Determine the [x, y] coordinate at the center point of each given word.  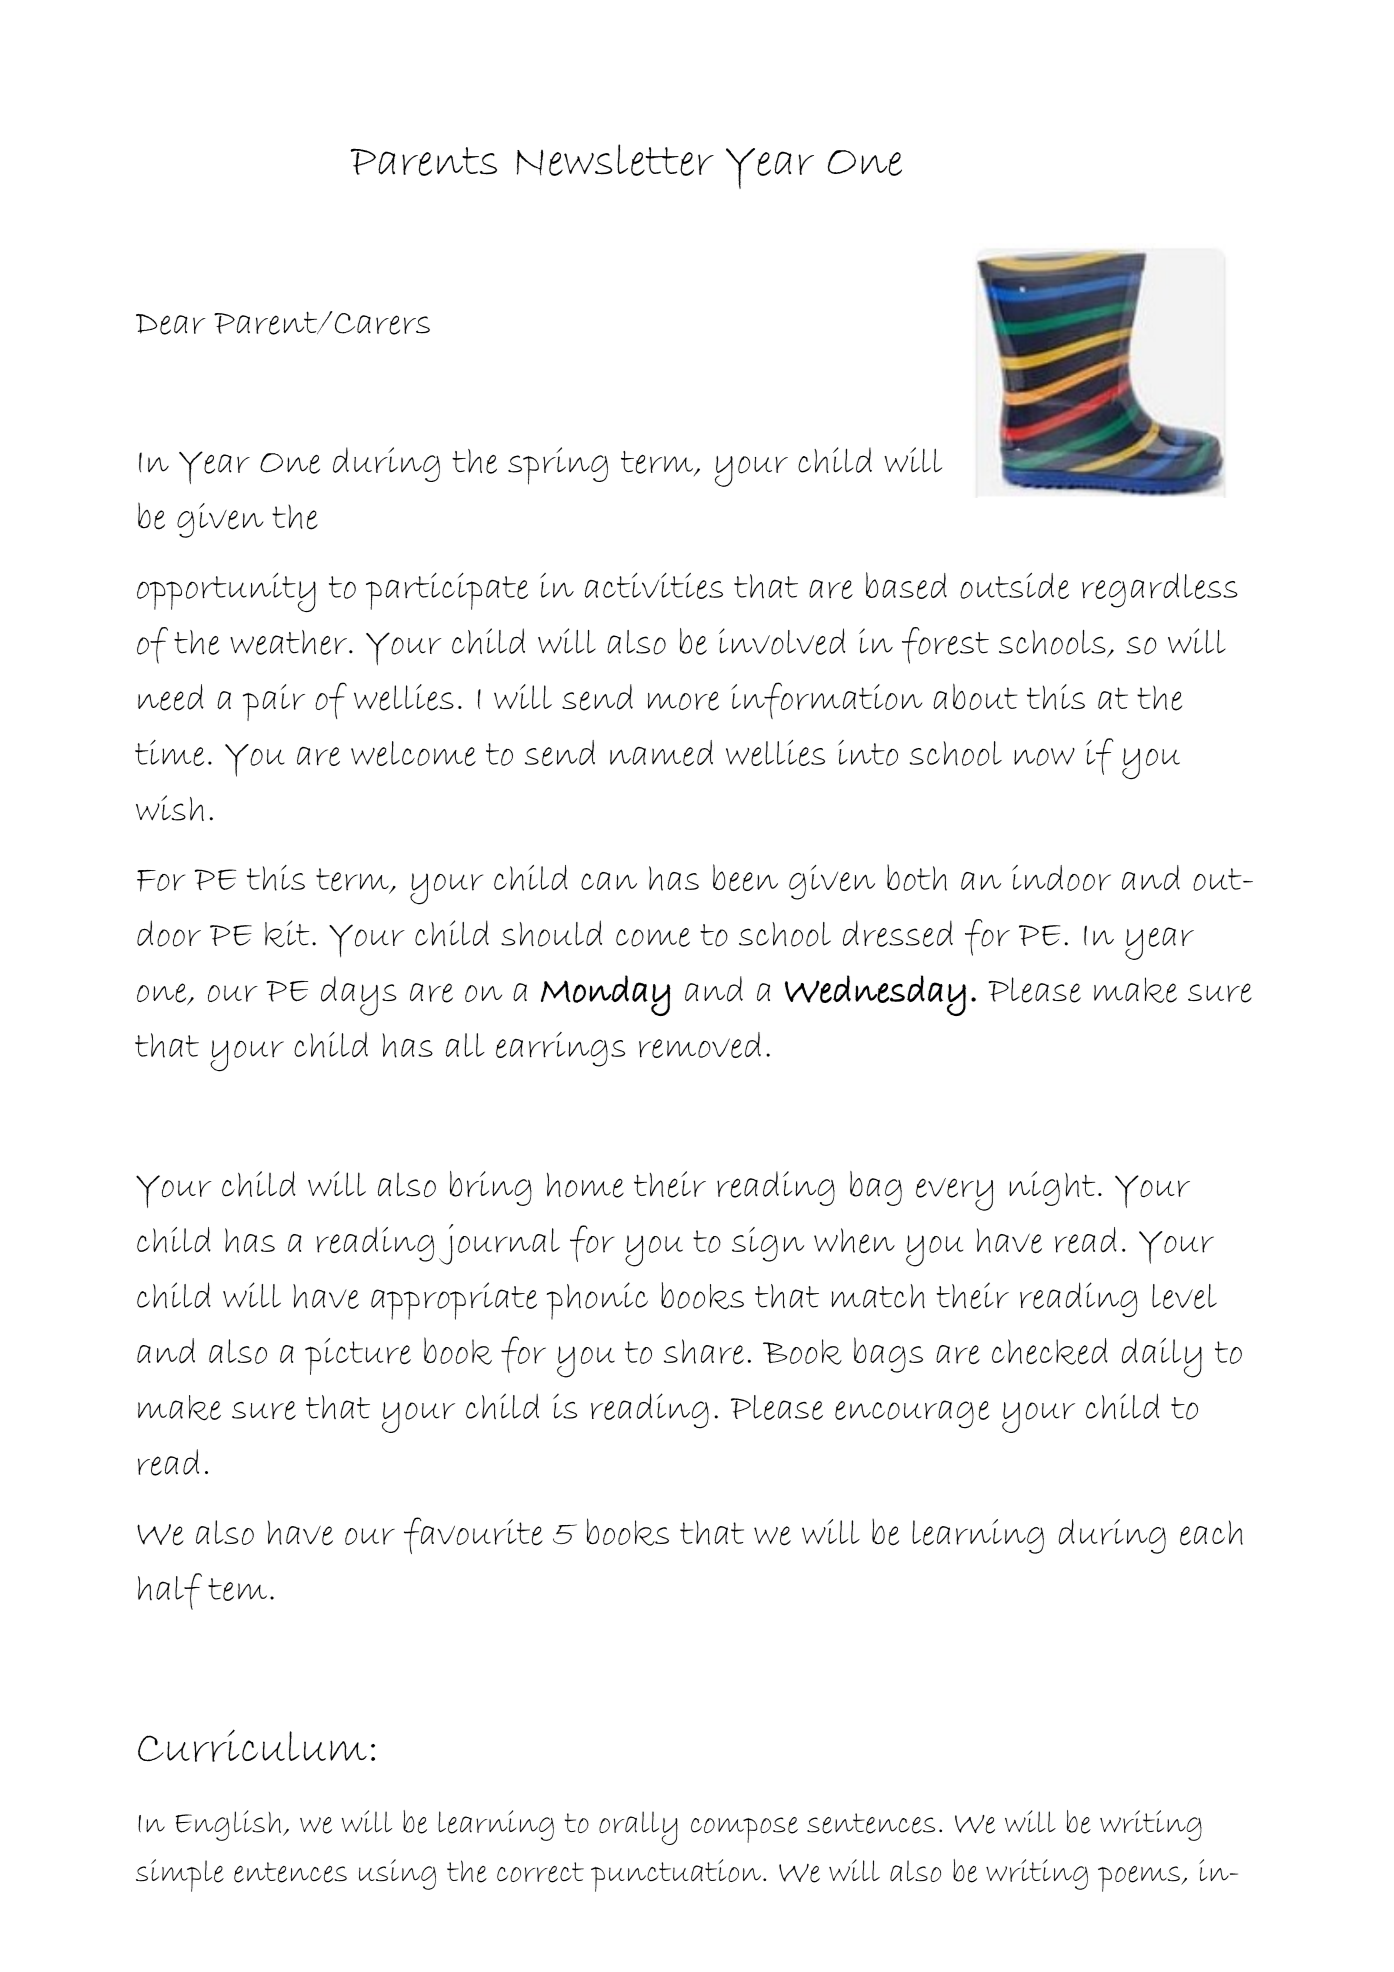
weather [288, 642]
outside [1014, 585]
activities [654, 585]
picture [358, 1356]
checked [1050, 1351]
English [228, 1825]
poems [1140, 1879]
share [704, 1351]
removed [700, 1045]
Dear [171, 324]
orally [638, 1828]
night [1052, 1188]
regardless [1160, 590]
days [359, 996]
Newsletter [615, 160]
